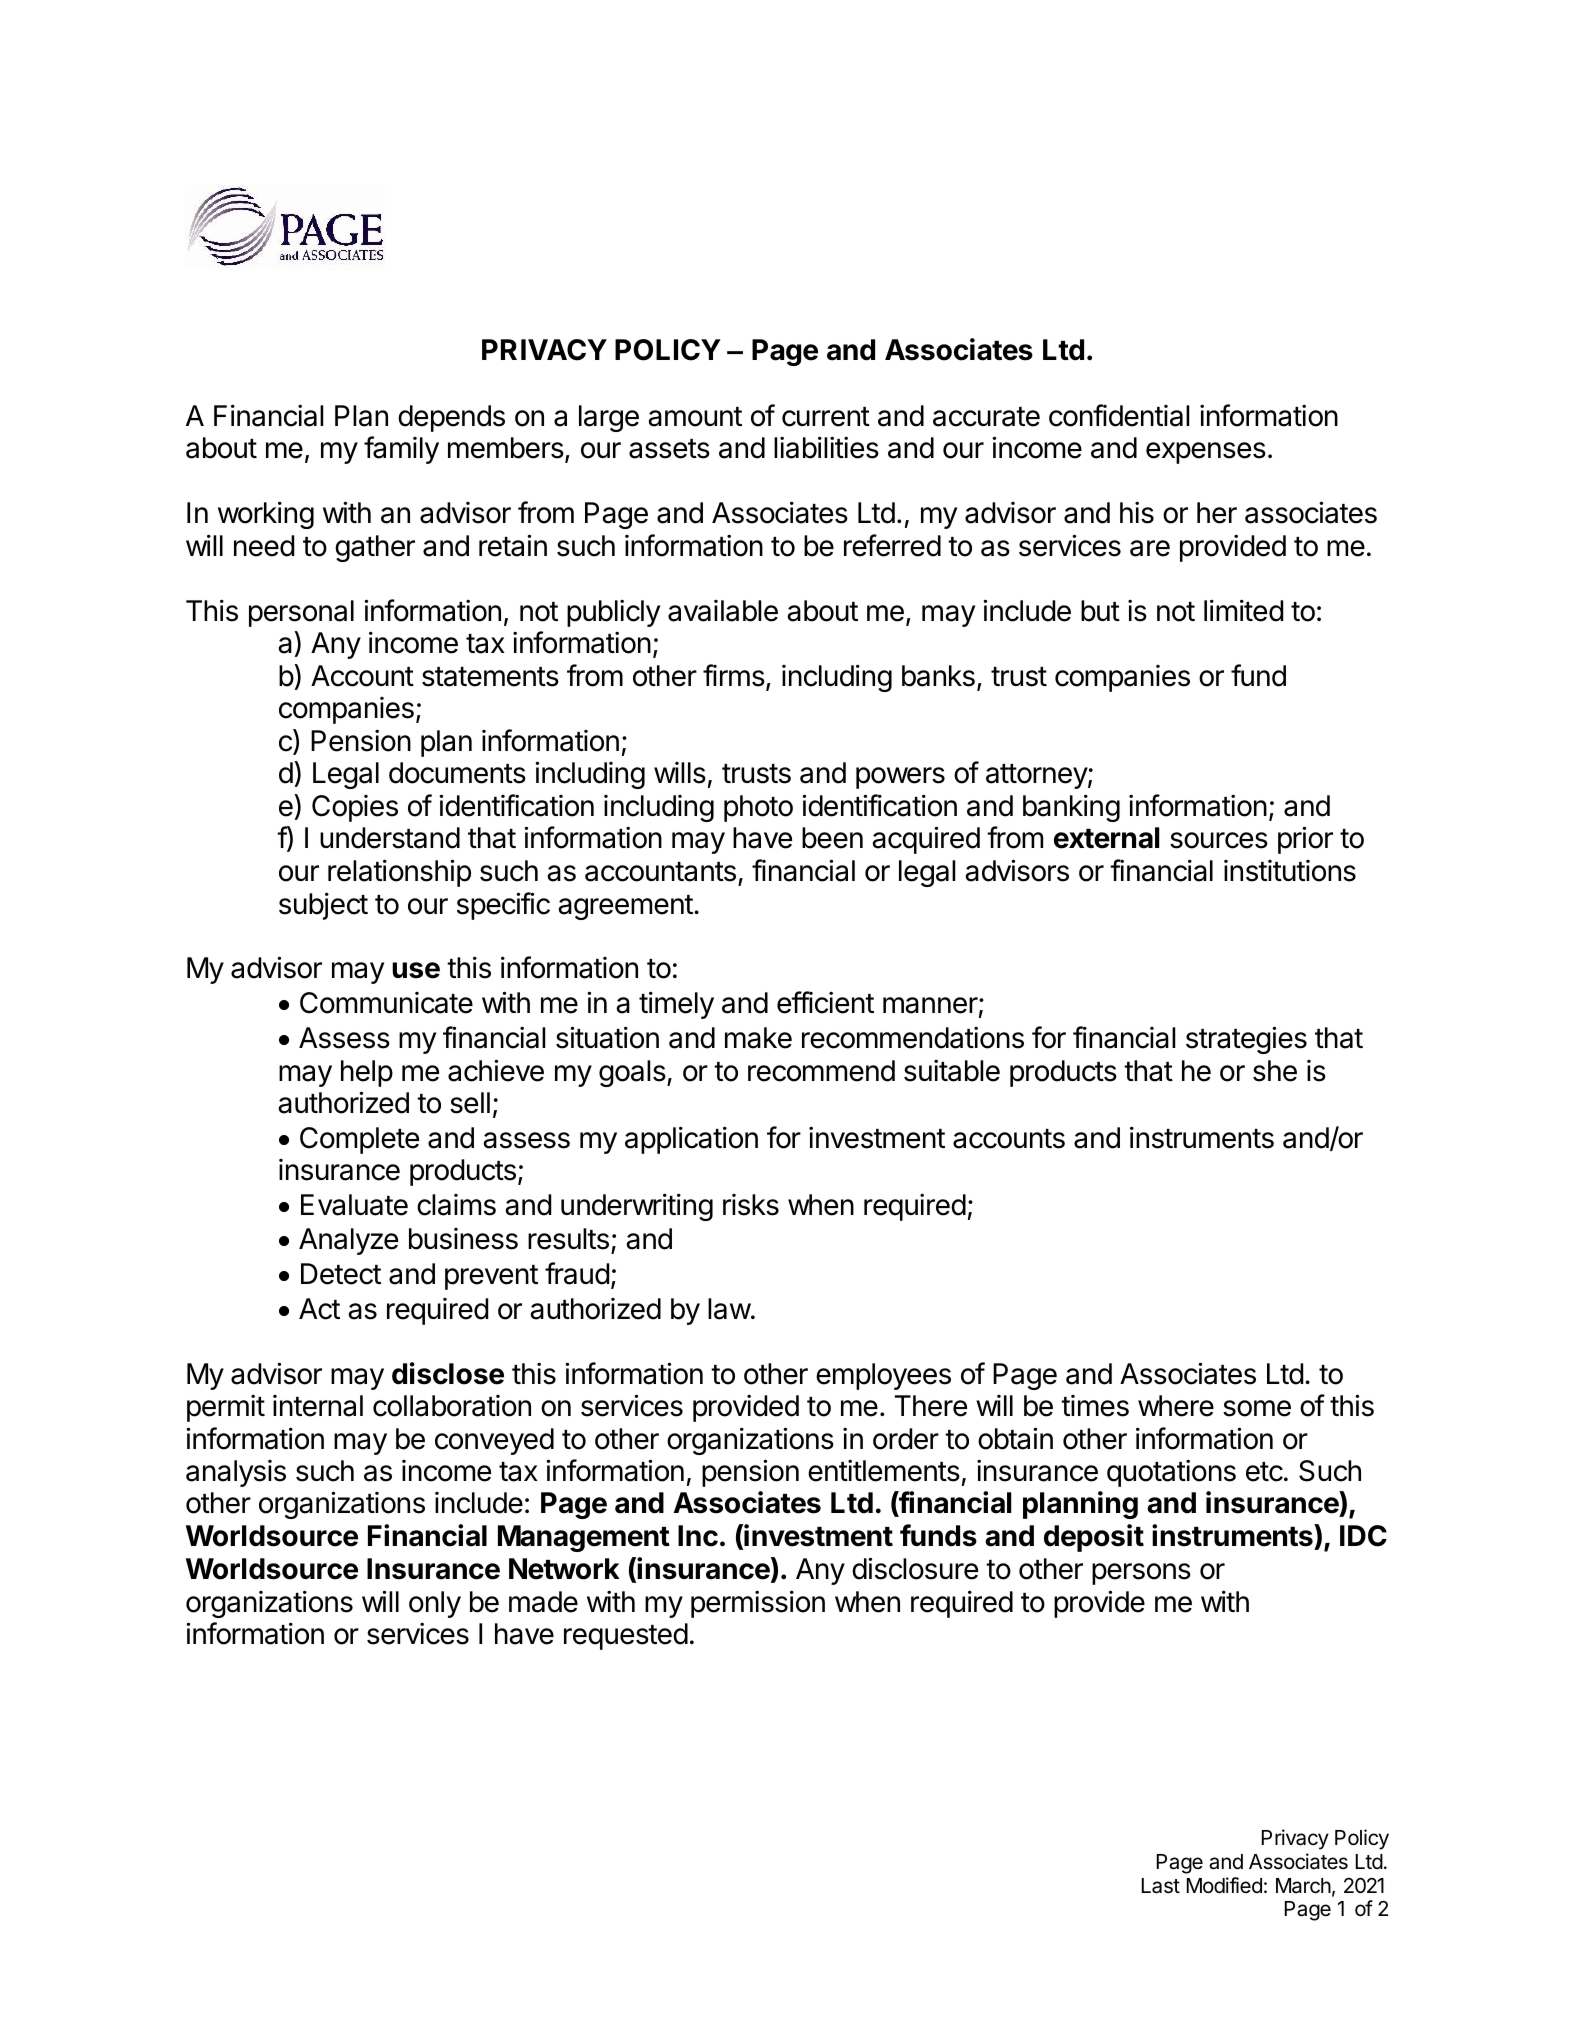 The image size is (1573, 2036). I want to click on Complete, so click(359, 1140).
